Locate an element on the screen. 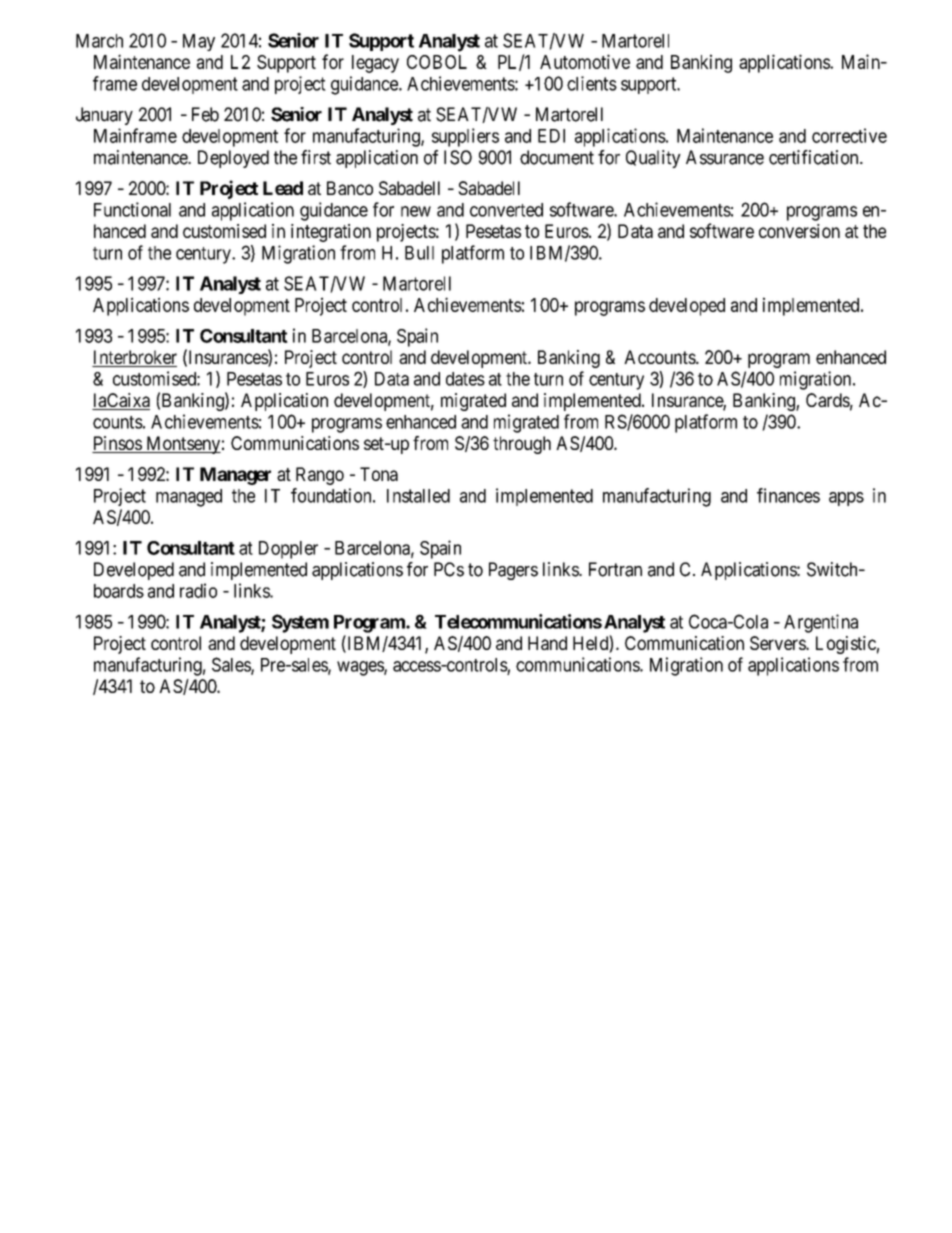  conversion is located at coordinates (799, 231).
